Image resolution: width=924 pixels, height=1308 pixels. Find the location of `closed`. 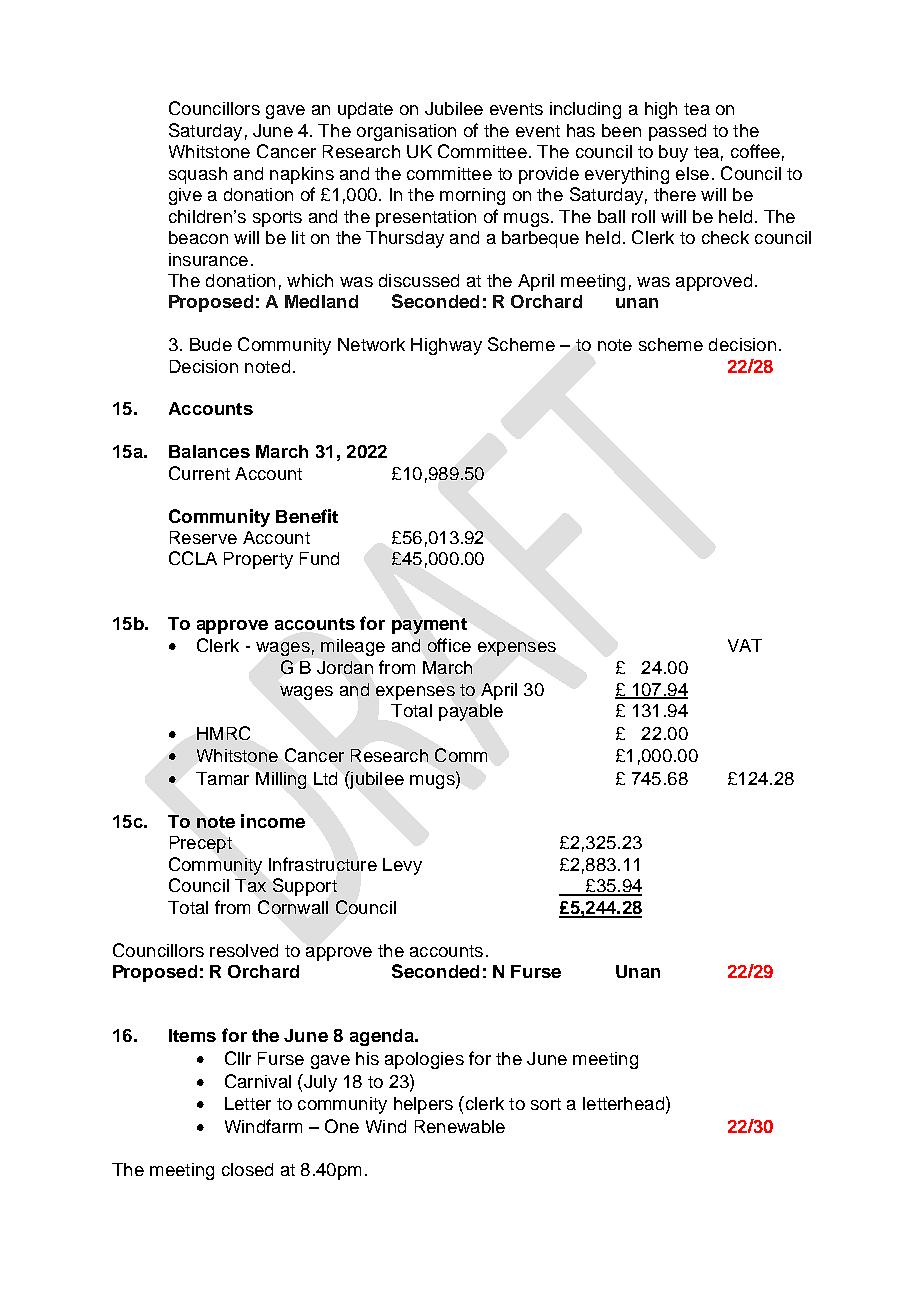

closed is located at coordinates (247, 1169).
